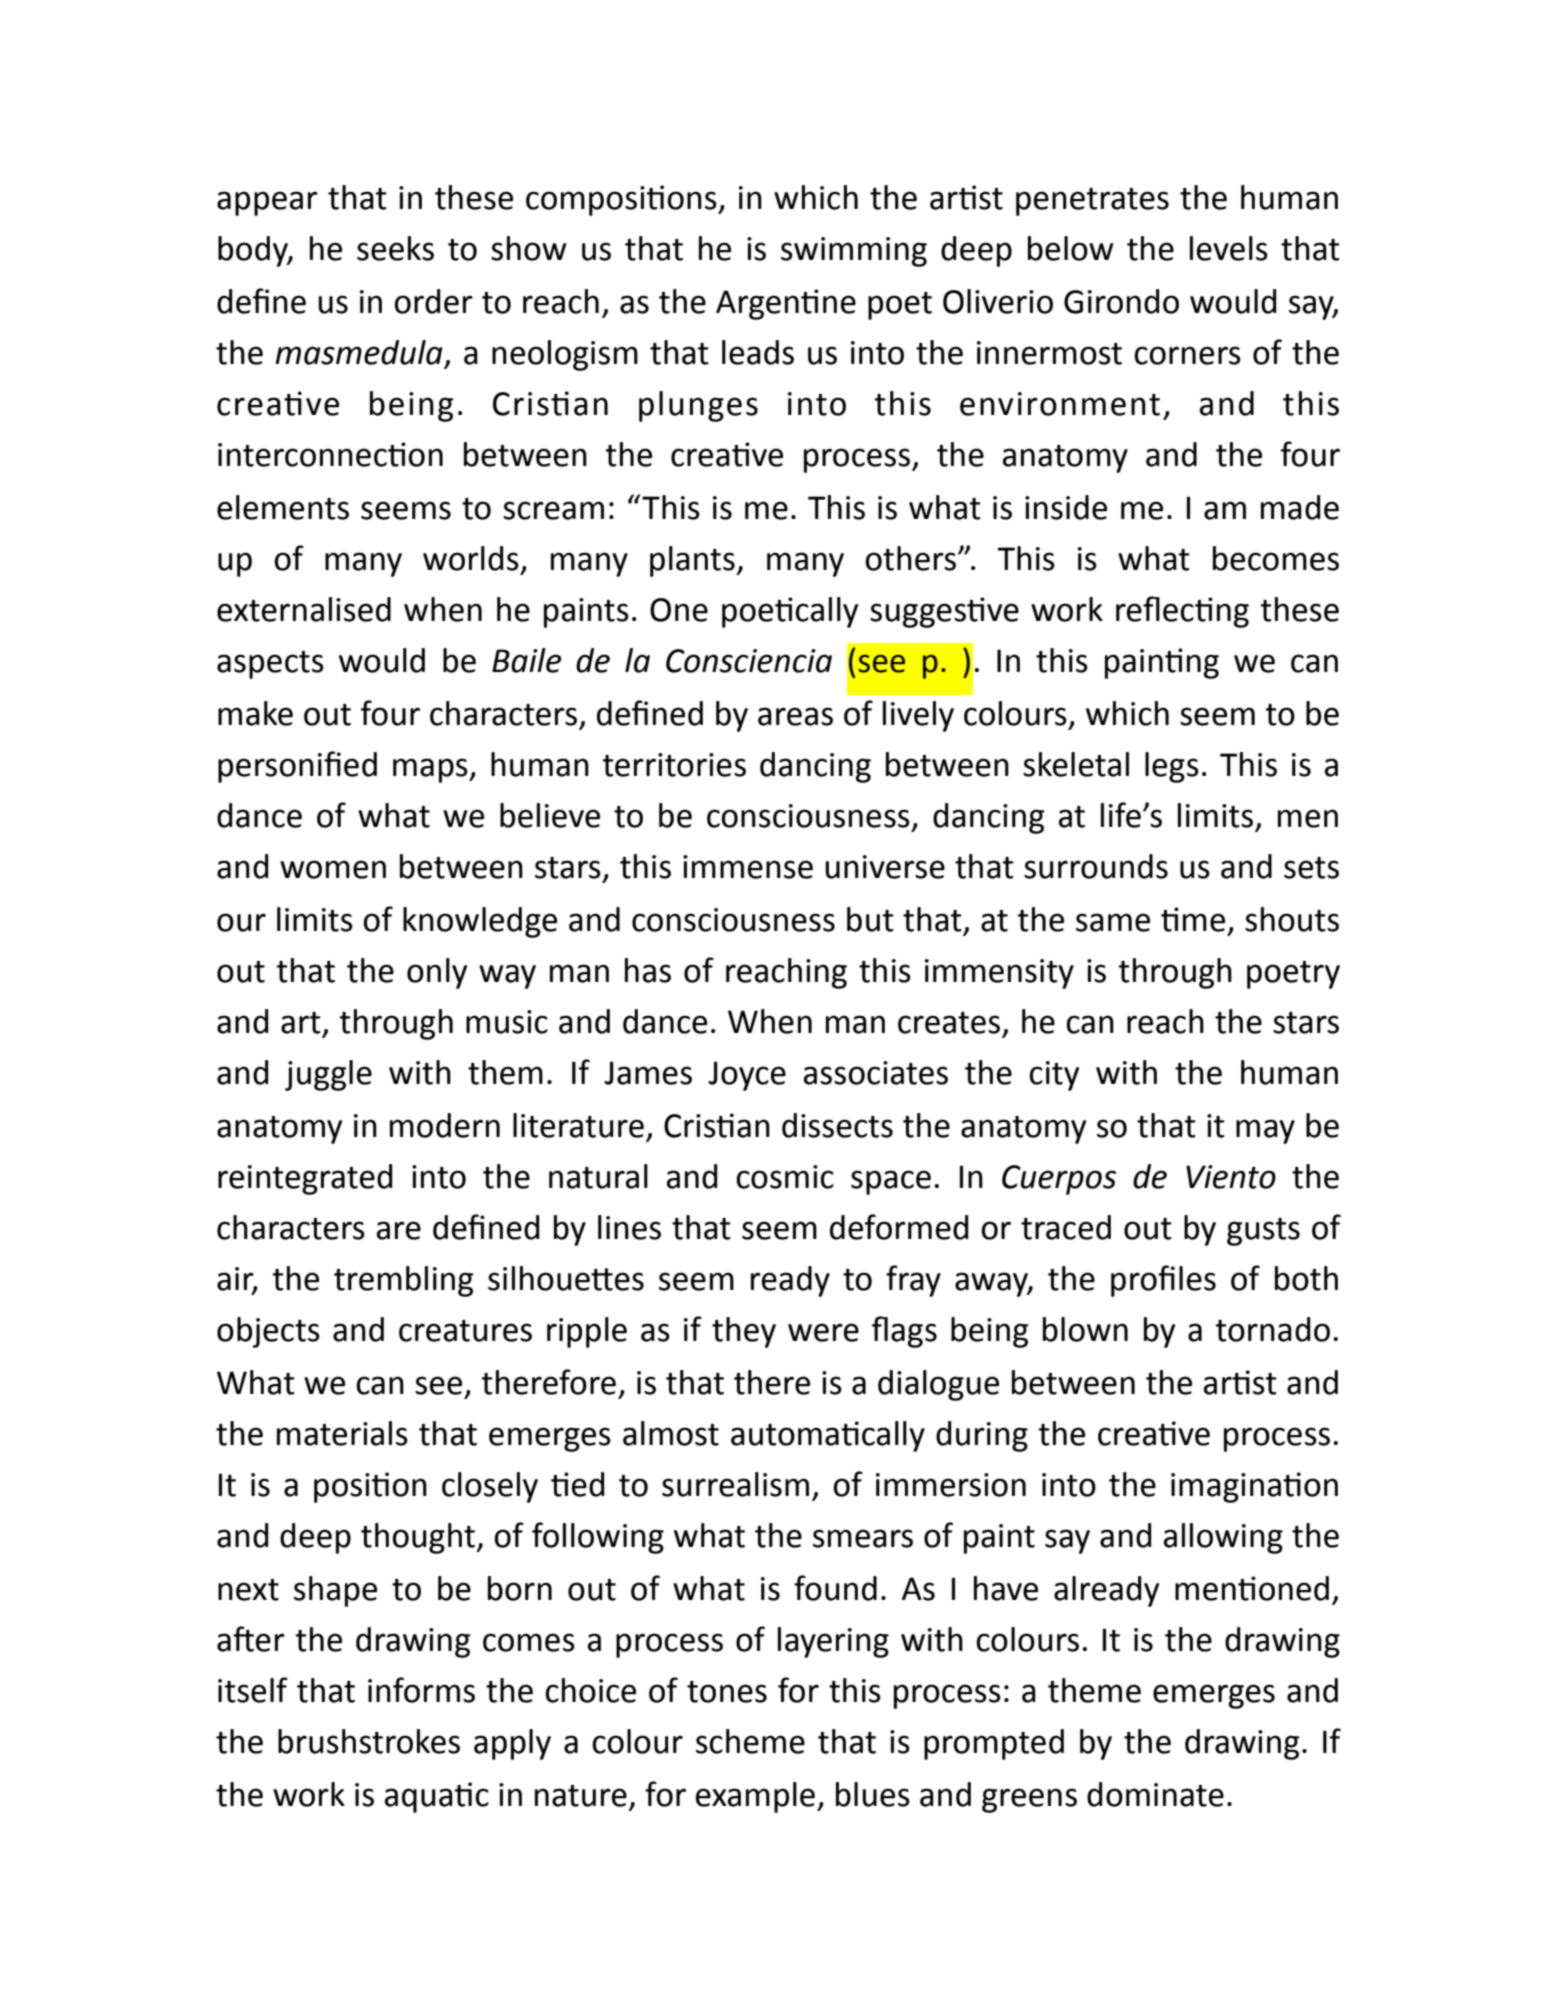  I want to click on trembling, so click(403, 1281).
